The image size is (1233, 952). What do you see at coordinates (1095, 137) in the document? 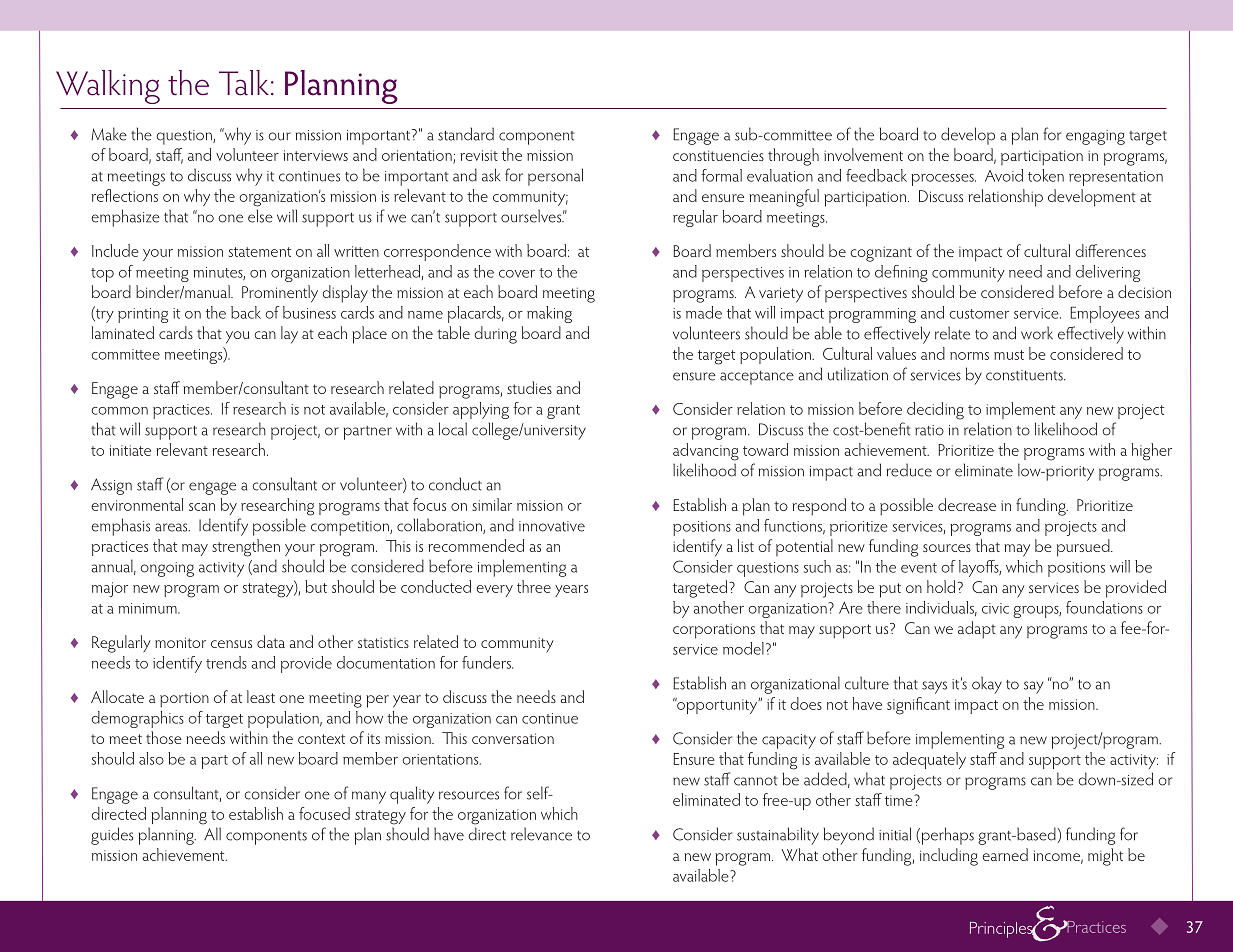
I see `engaging` at bounding box center [1095, 137].
